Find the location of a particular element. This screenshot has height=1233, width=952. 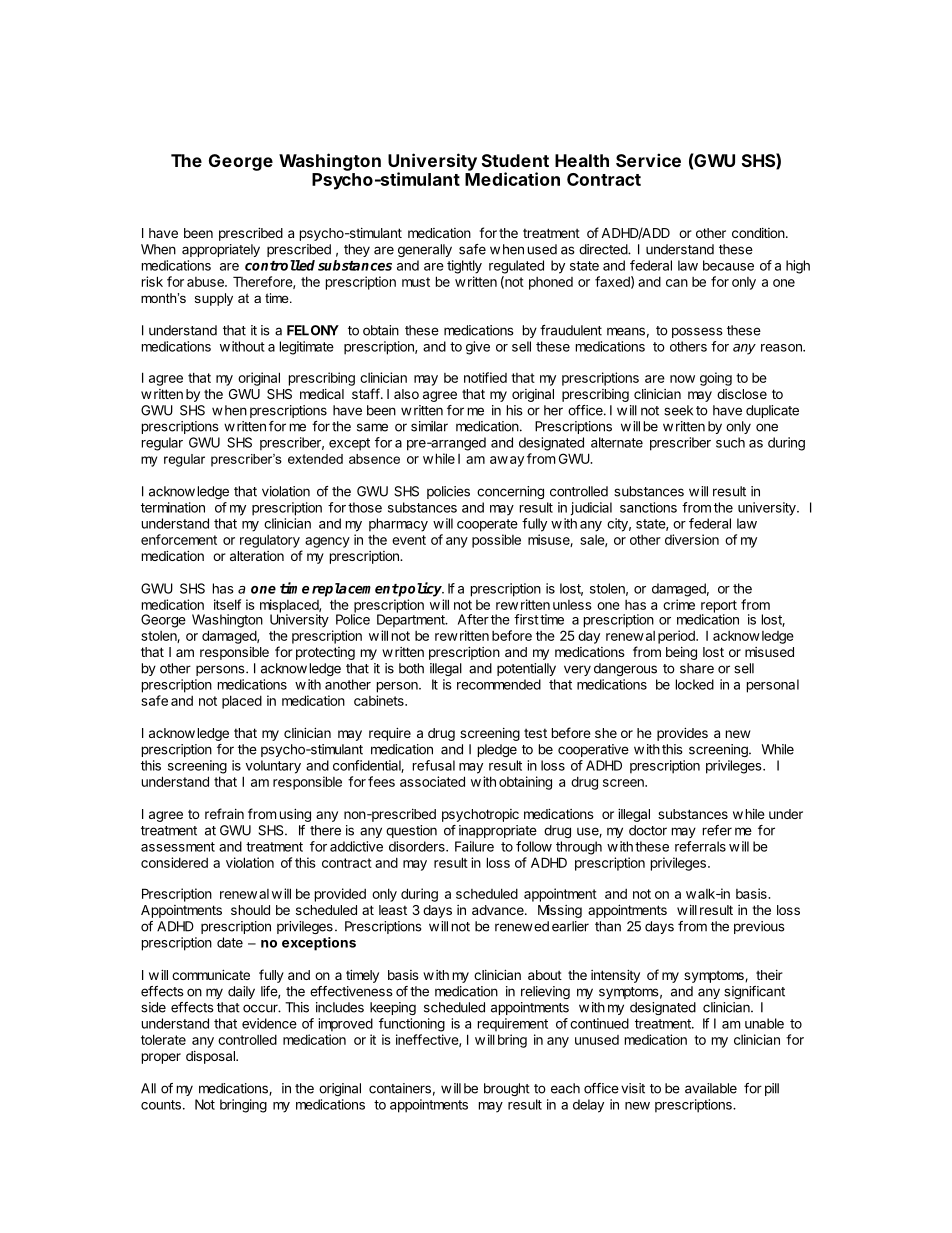

disposal is located at coordinates (211, 1057).
